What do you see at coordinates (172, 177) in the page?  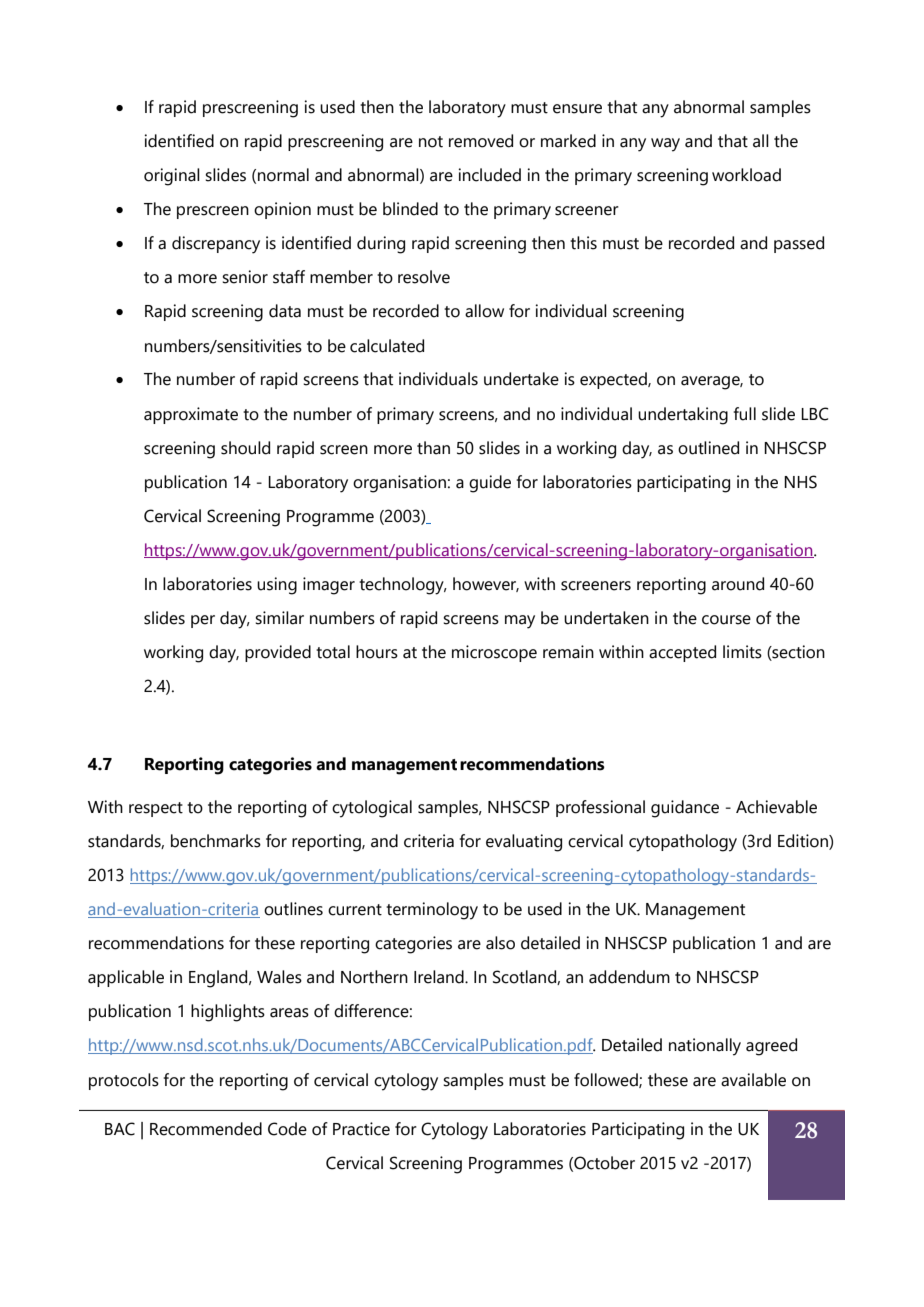 I see `original` at bounding box center [172, 177].
